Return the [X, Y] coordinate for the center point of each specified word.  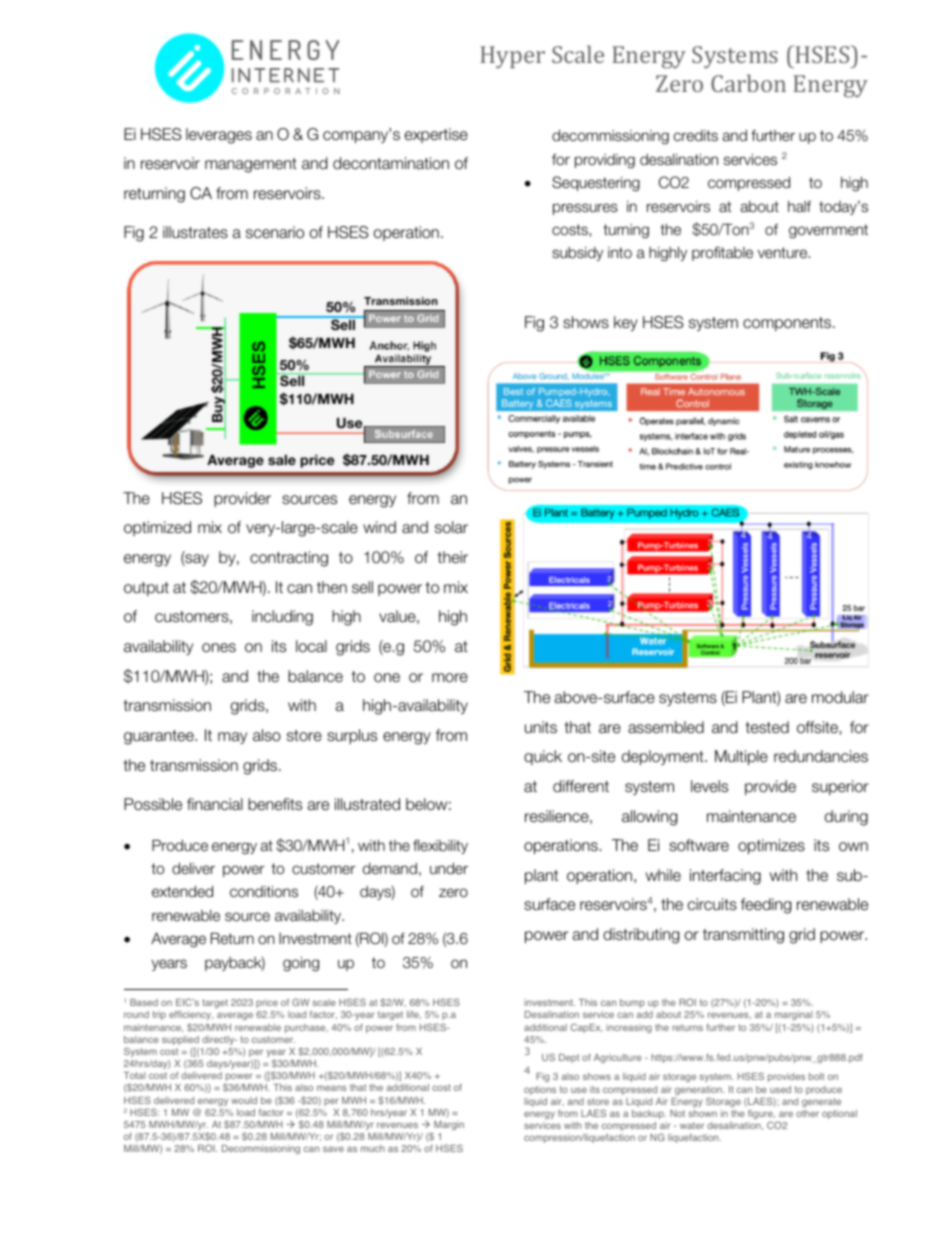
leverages [219, 136]
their [453, 557]
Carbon [748, 83]
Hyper [512, 57]
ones [219, 648]
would [244, 1100]
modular [840, 697]
